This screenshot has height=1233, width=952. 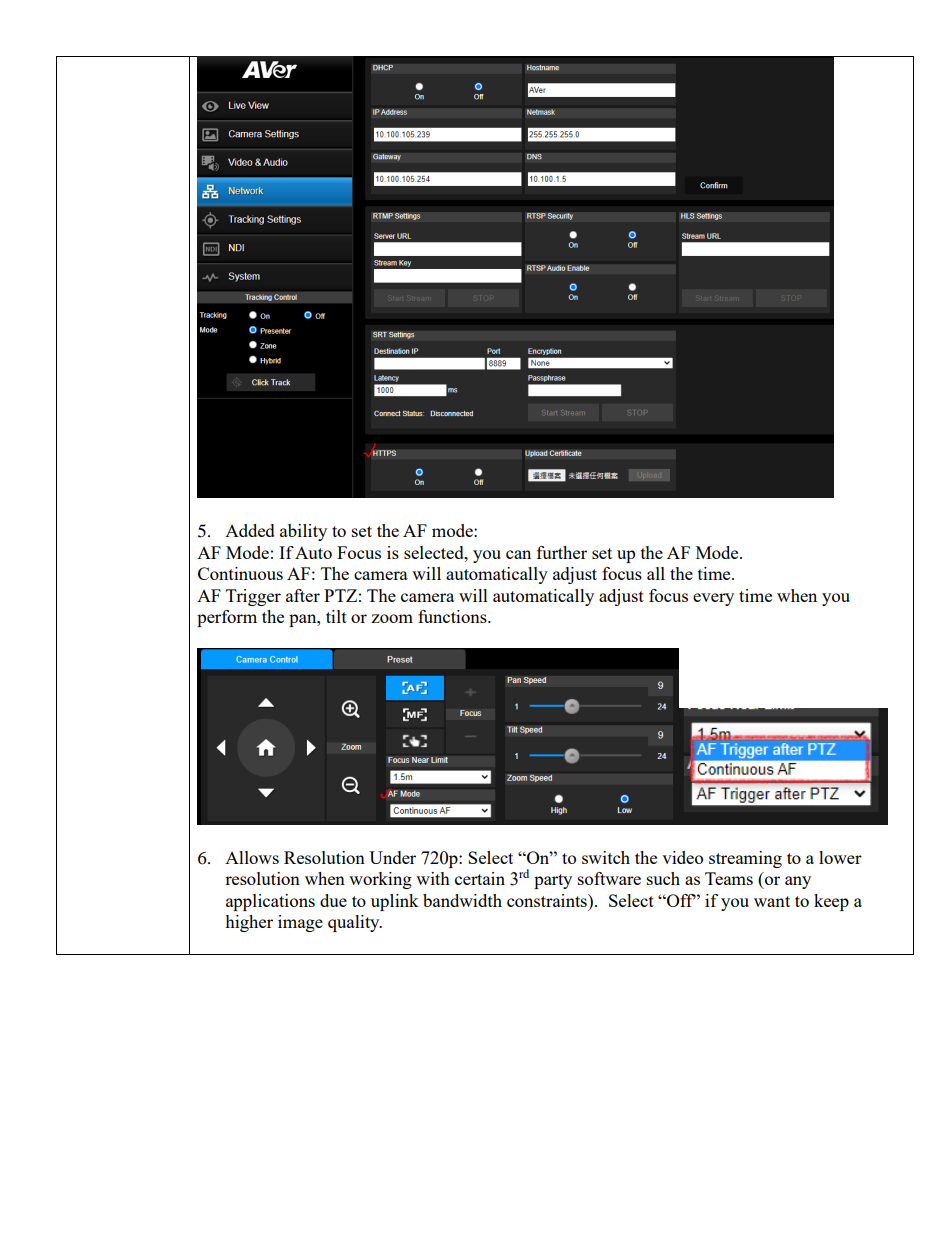 What do you see at coordinates (303, 532) in the screenshot?
I see `ability` at bounding box center [303, 532].
